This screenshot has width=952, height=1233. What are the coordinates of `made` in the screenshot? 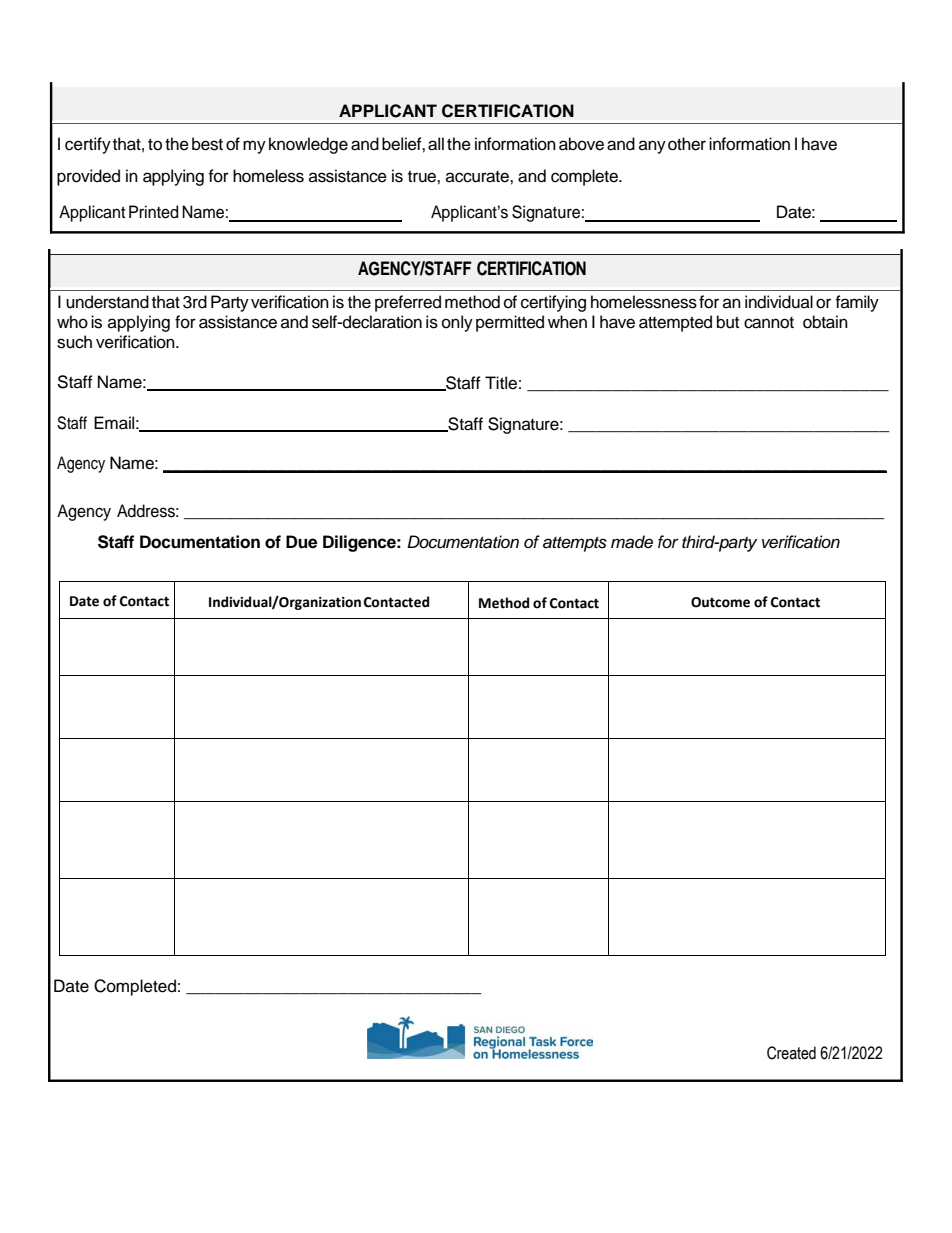 It's located at (632, 542).
